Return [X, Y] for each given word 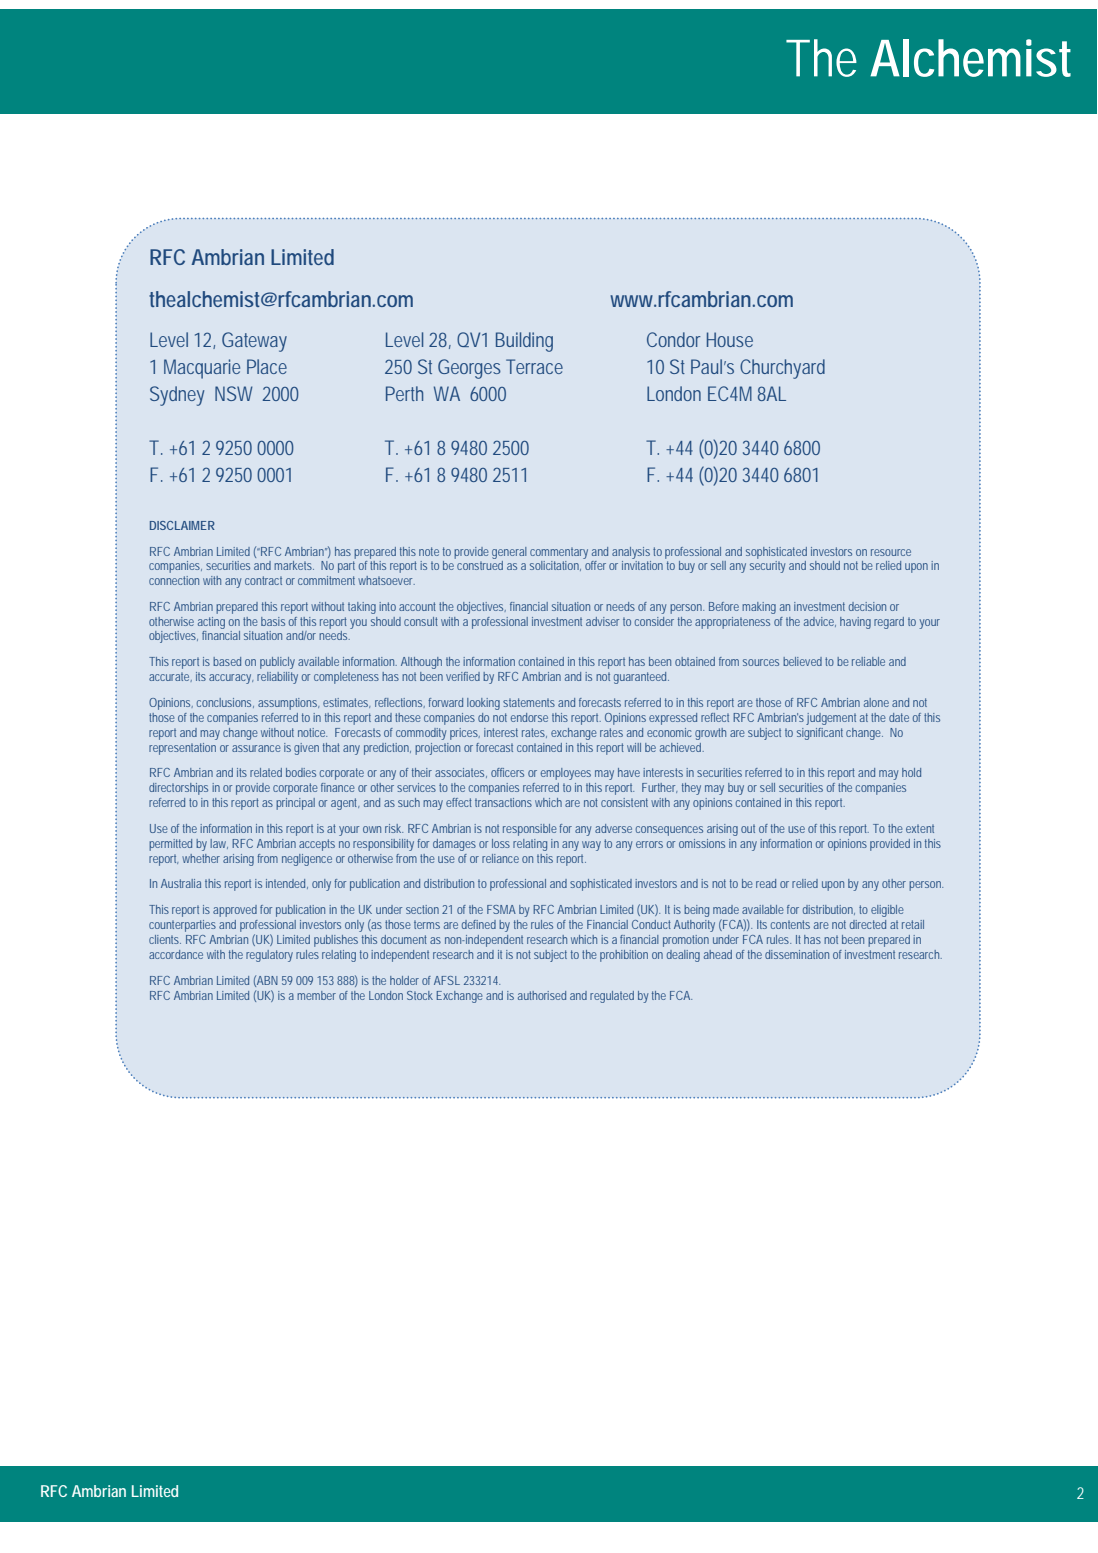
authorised [542, 995]
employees [566, 774]
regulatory [269, 956]
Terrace [534, 366]
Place [267, 366]
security [767, 567]
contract [263, 580]
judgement [831, 719]
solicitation [555, 566]
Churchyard [782, 369]
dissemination [797, 954]
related [266, 772]
